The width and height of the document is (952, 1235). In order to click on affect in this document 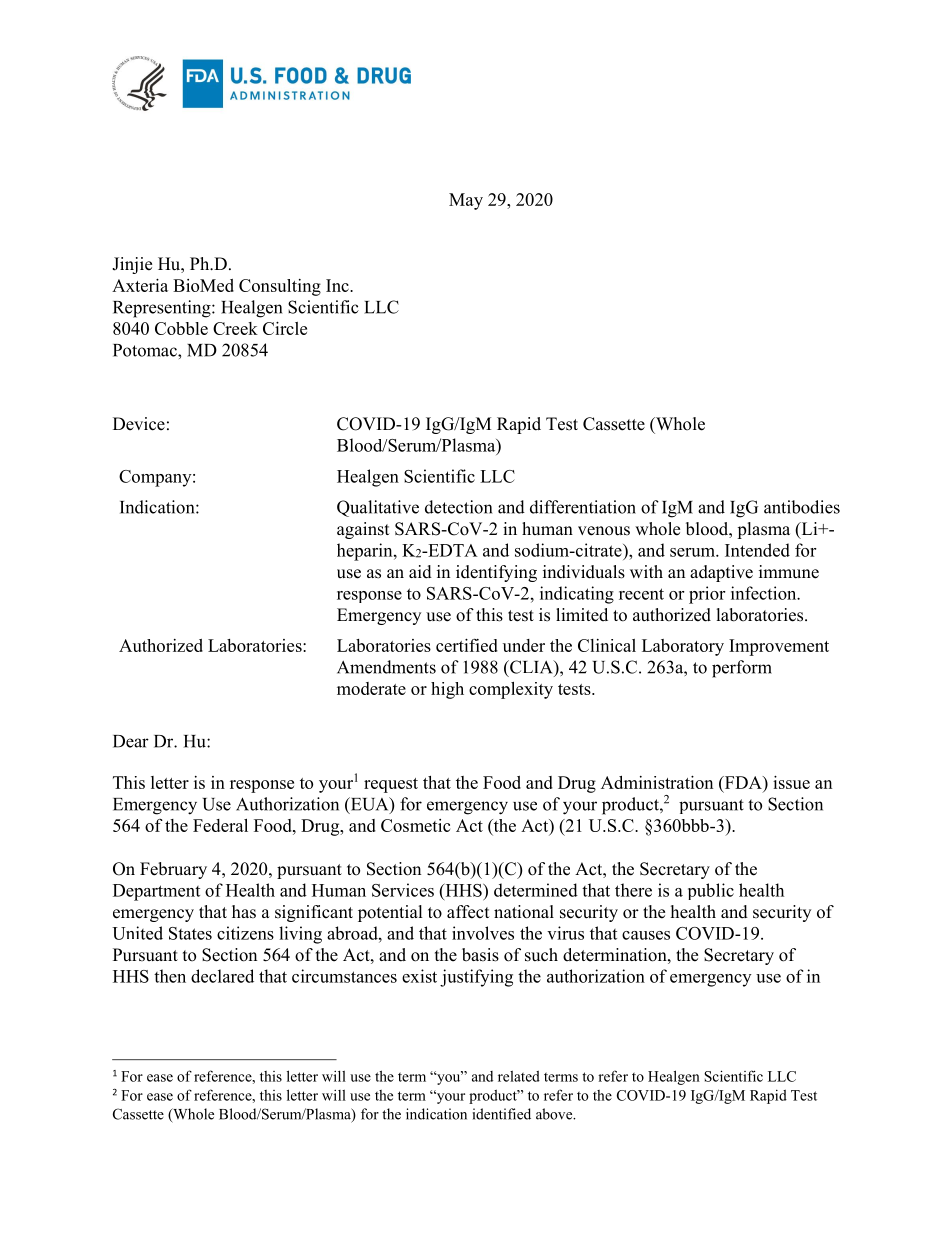, I will do `click(468, 912)`.
